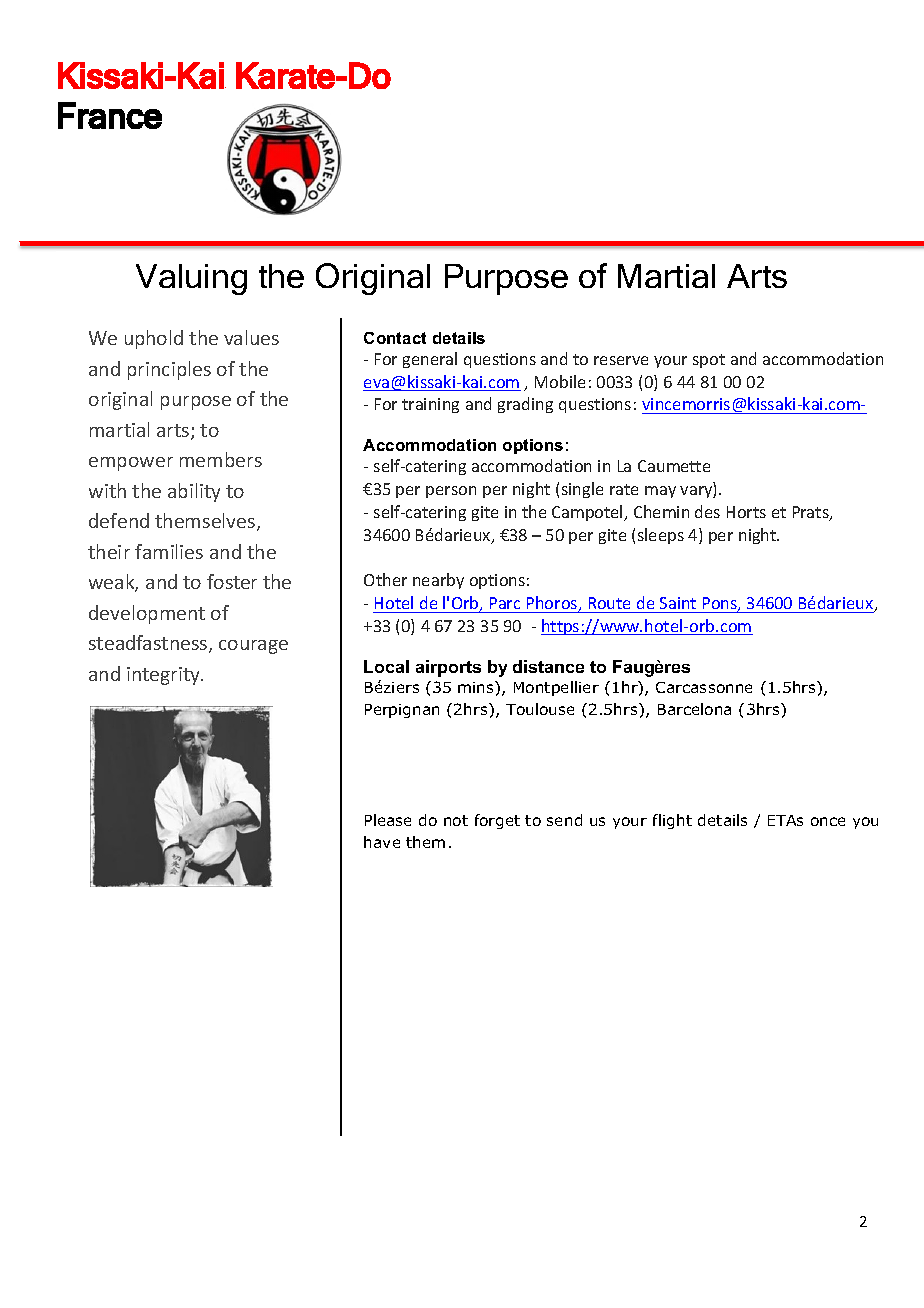  I want to click on spot, so click(709, 361).
